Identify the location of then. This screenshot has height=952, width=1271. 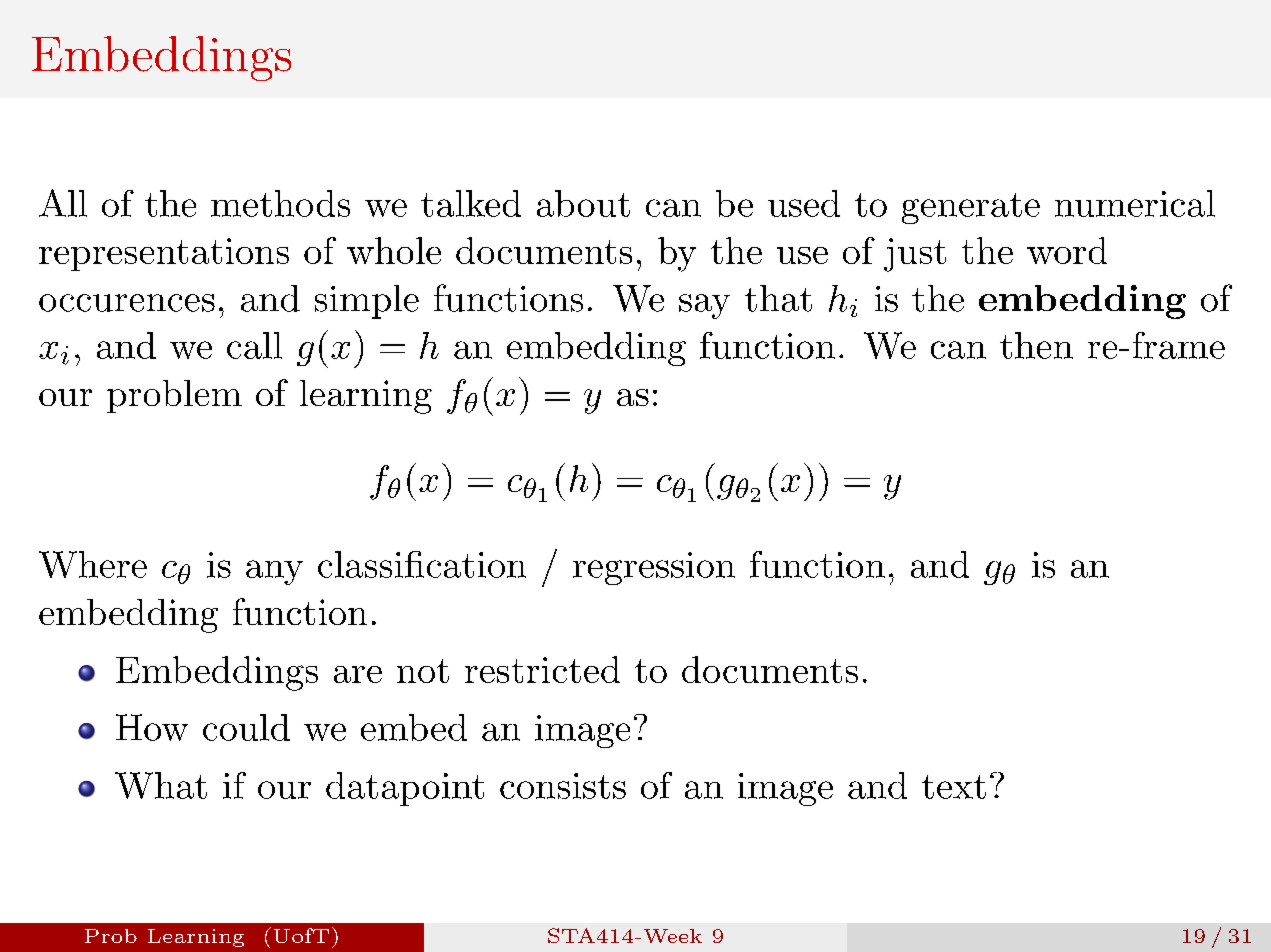
(1036, 345).
